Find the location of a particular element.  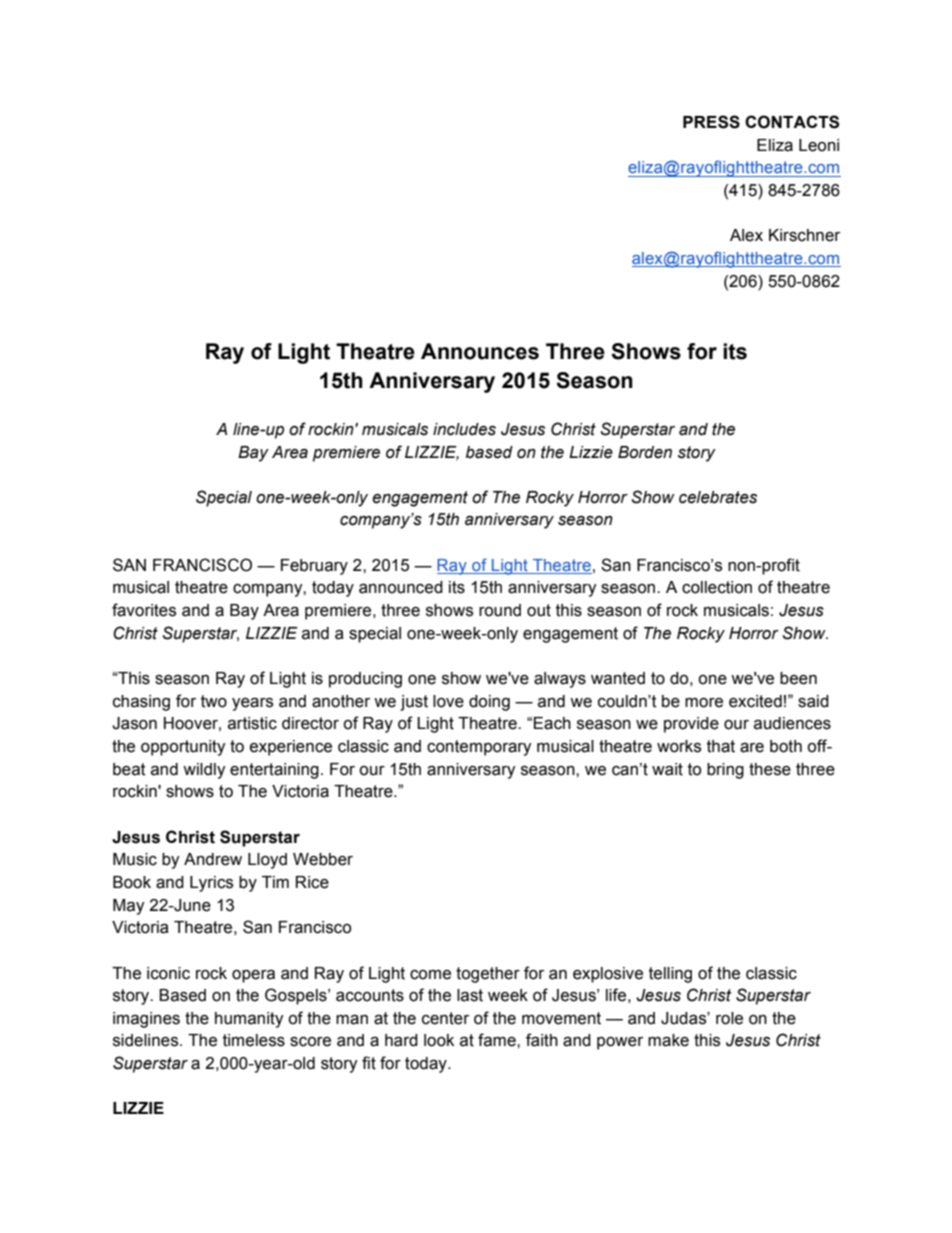

includes is located at coordinates (464, 429).
